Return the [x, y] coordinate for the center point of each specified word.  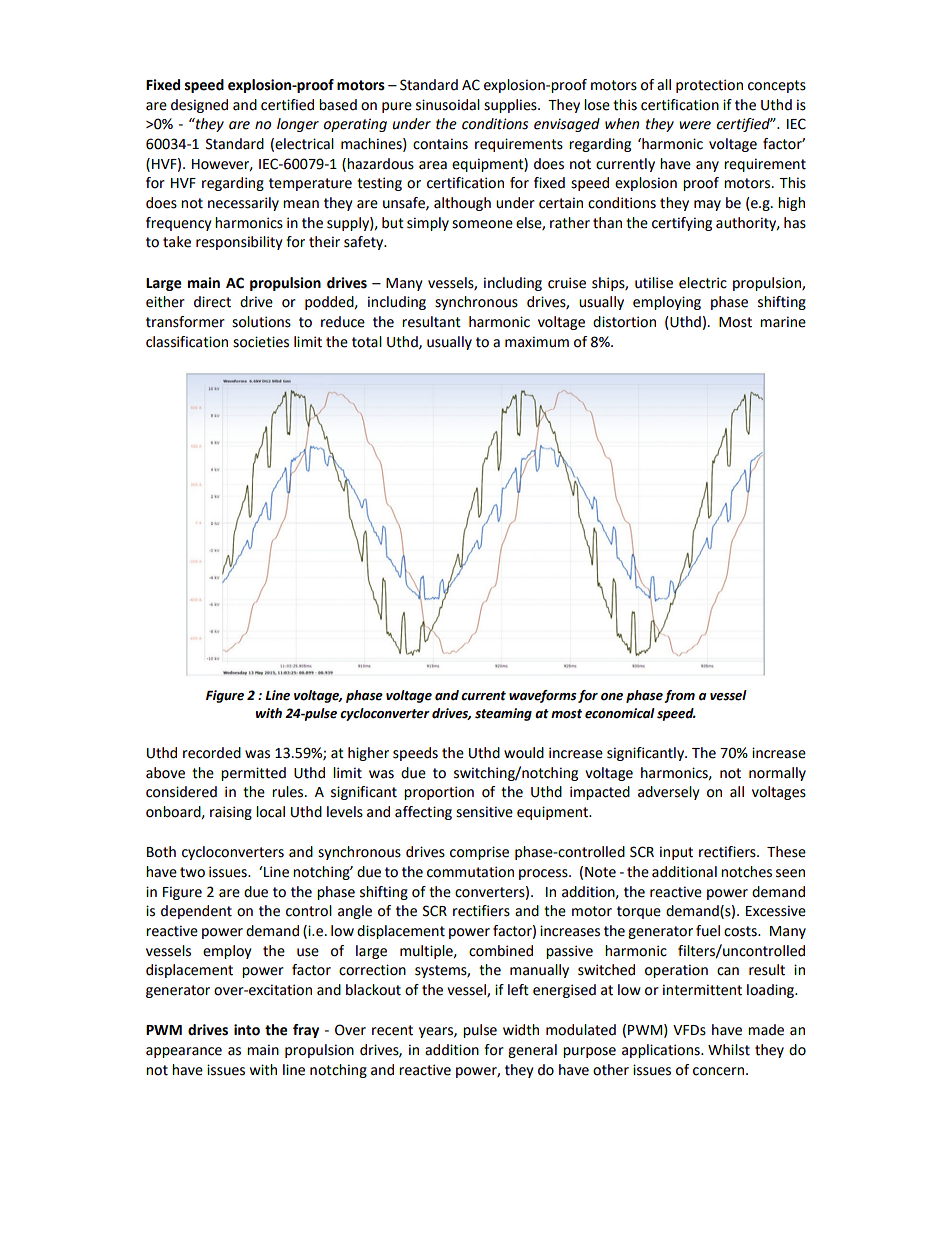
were [695, 125]
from [679, 696]
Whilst [729, 1050]
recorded [212, 753]
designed [199, 106]
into [247, 1030]
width [521, 1030]
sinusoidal [448, 105]
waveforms [543, 696]
